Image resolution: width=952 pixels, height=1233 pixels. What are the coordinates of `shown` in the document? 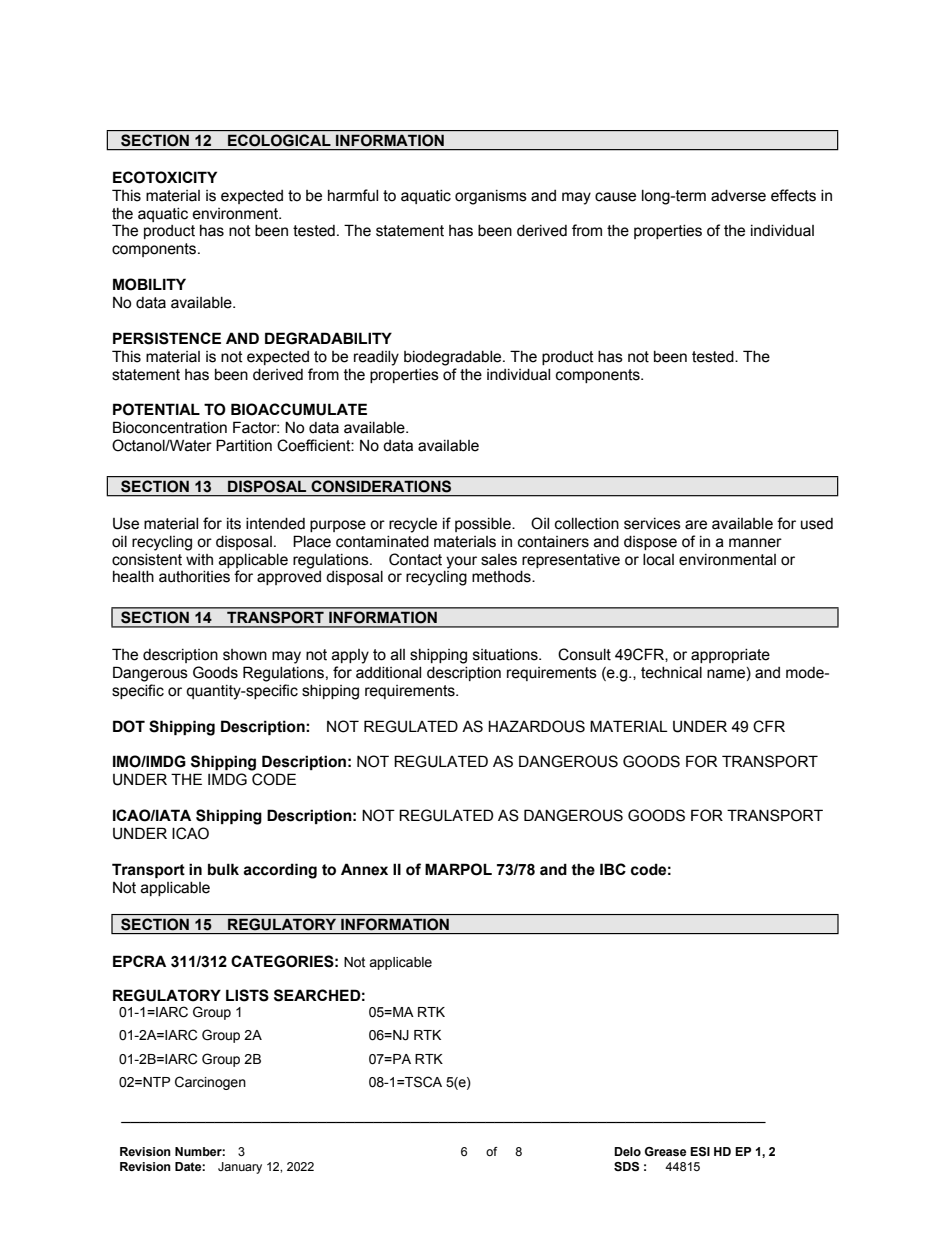 It's located at (245, 655).
